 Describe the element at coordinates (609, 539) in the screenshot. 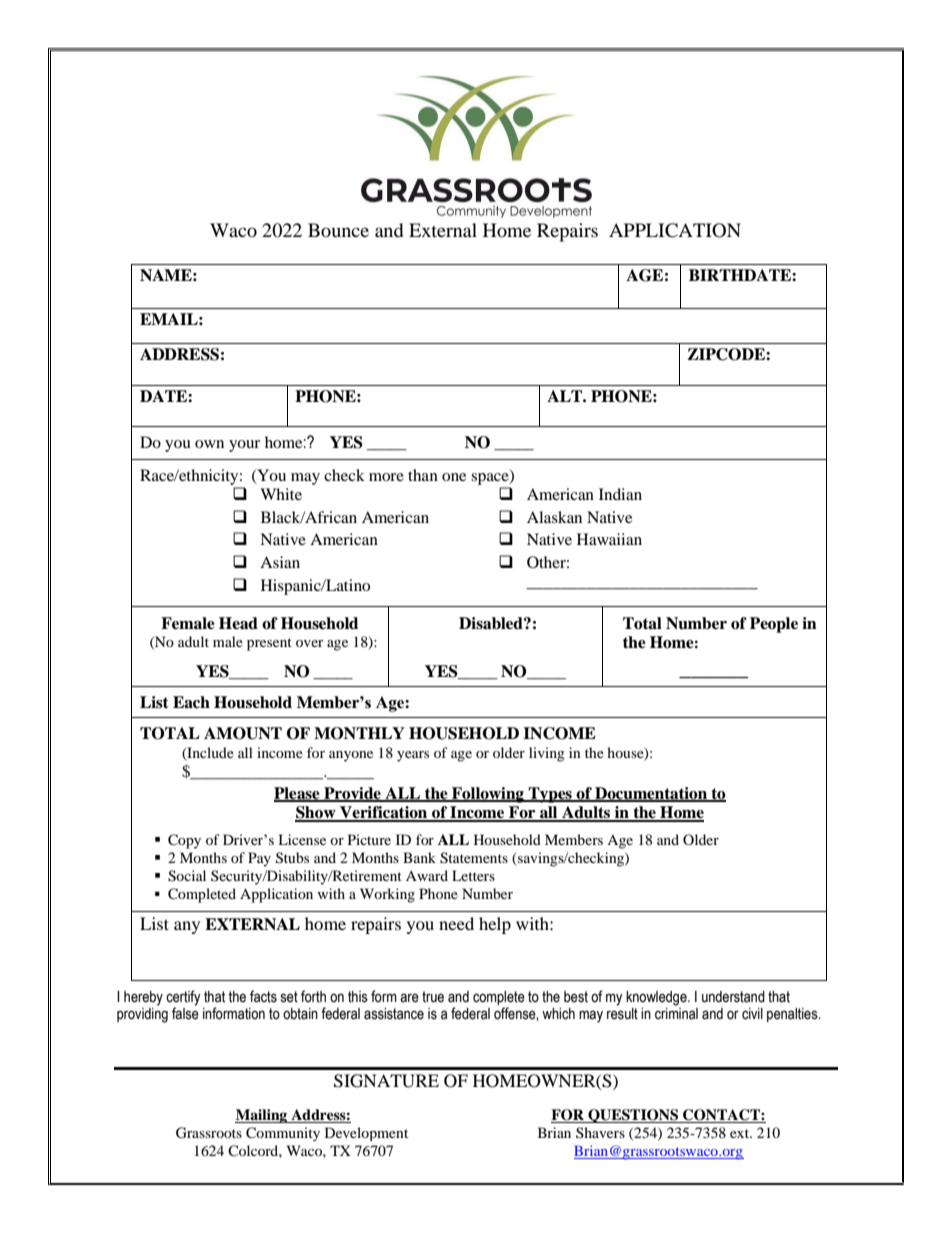

I see `Hawaiian` at that location.
